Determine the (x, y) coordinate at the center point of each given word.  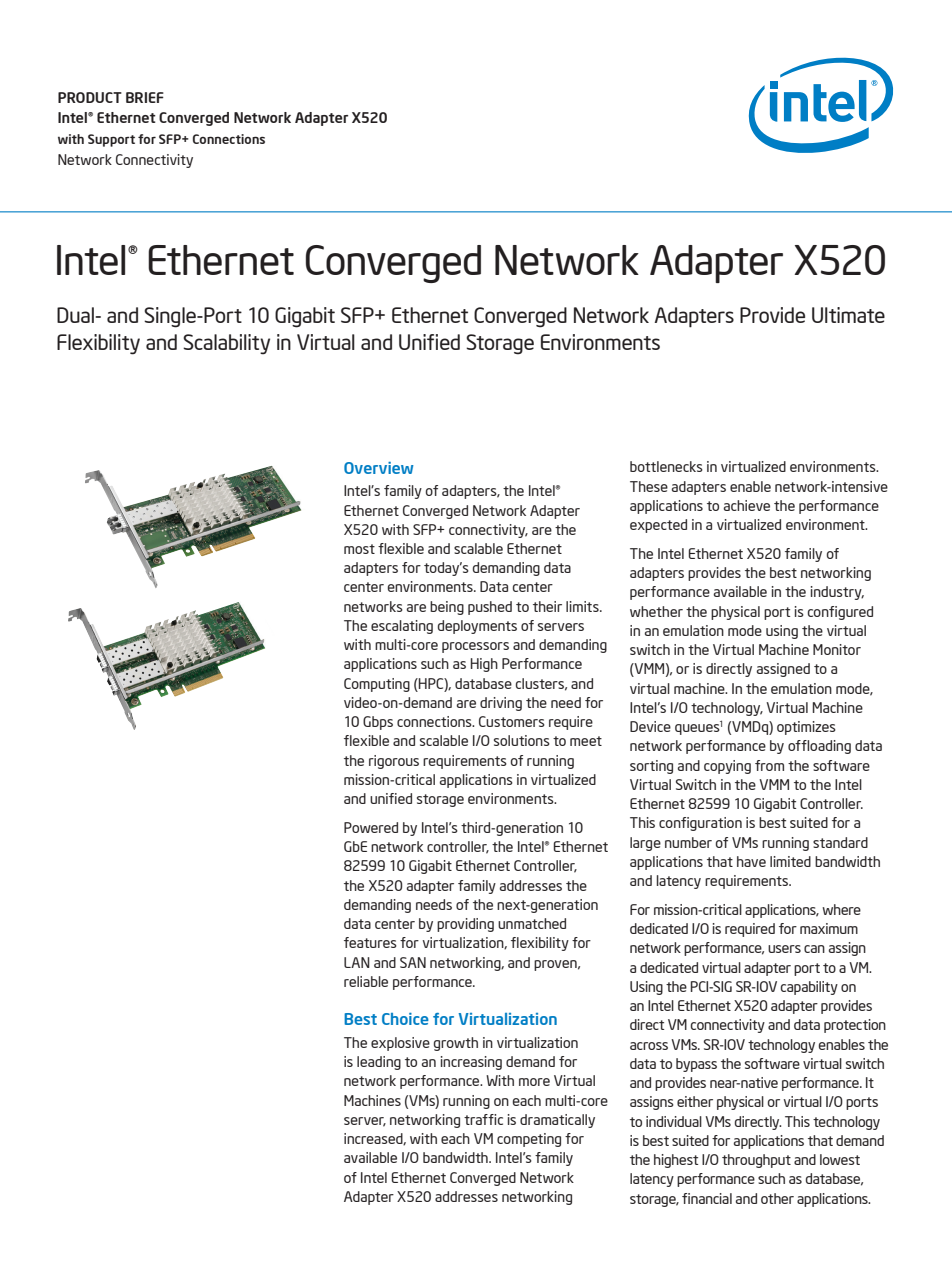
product (90, 97)
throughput (756, 1161)
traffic (483, 1119)
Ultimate (848, 315)
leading (379, 1063)
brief (145, 97)
